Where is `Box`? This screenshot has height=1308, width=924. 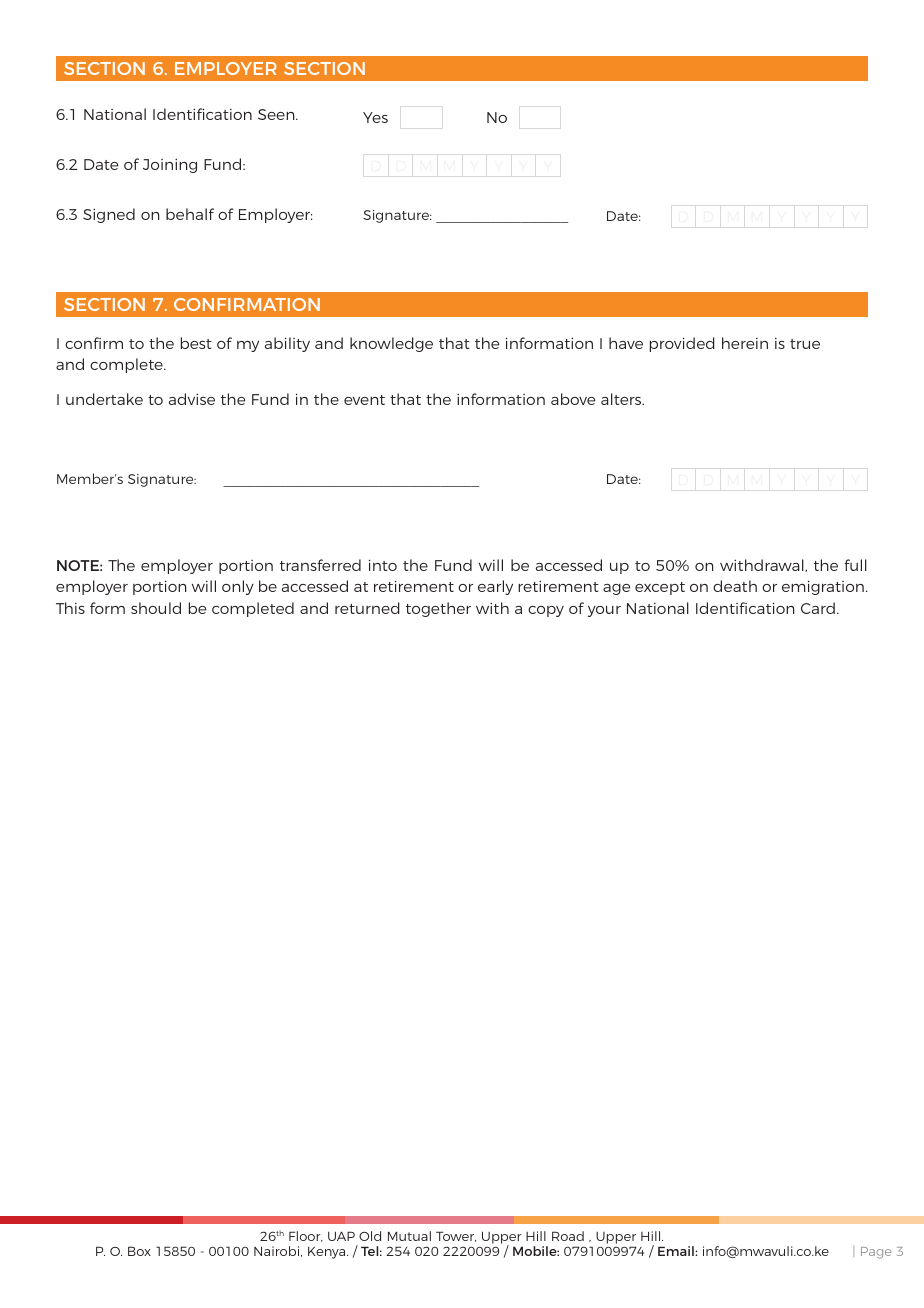 Box is located at coordinates (139, 1251).
